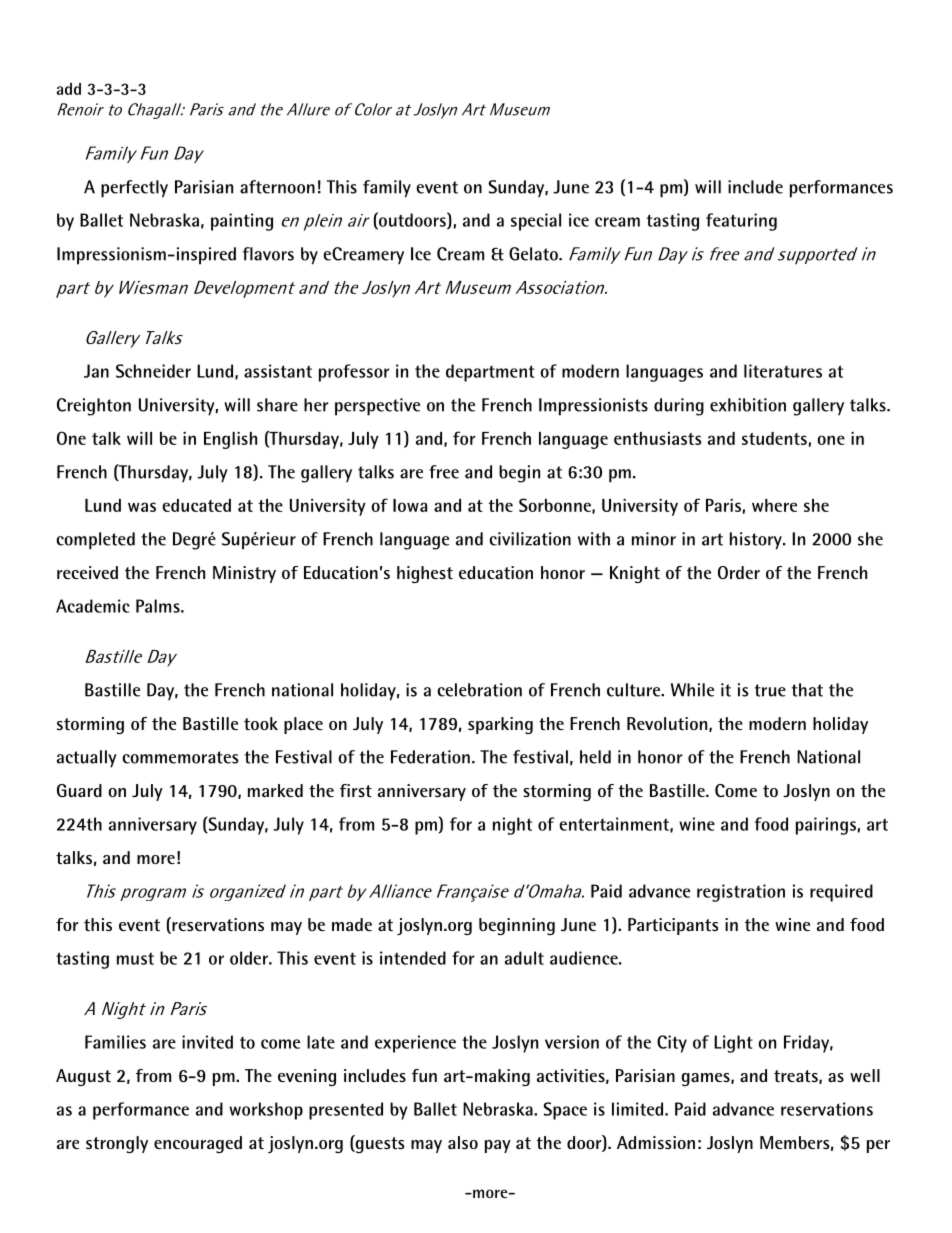  I want to click on well, so click(865, 1075).
